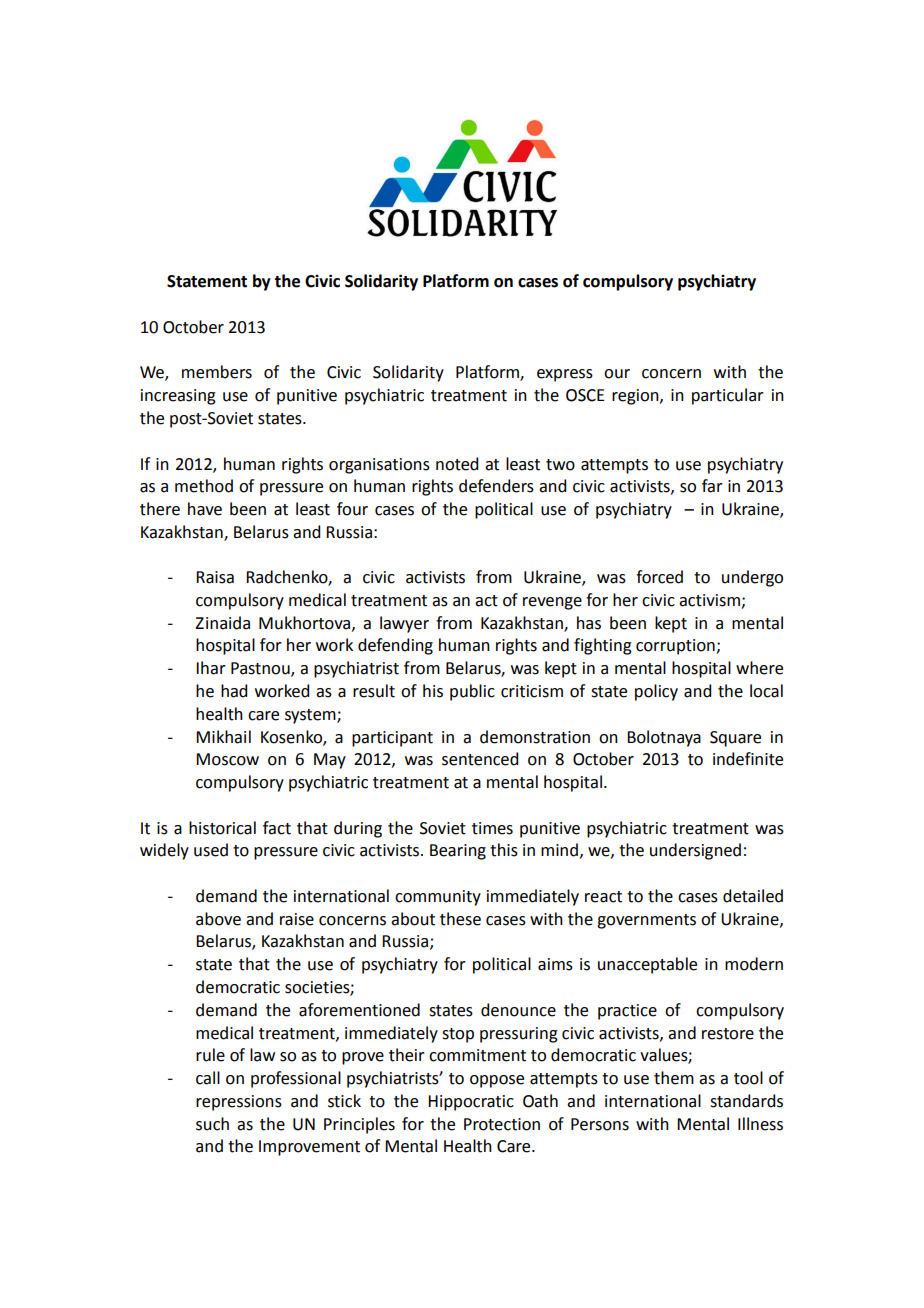  I want to click on corruption, so click(676, 647).
